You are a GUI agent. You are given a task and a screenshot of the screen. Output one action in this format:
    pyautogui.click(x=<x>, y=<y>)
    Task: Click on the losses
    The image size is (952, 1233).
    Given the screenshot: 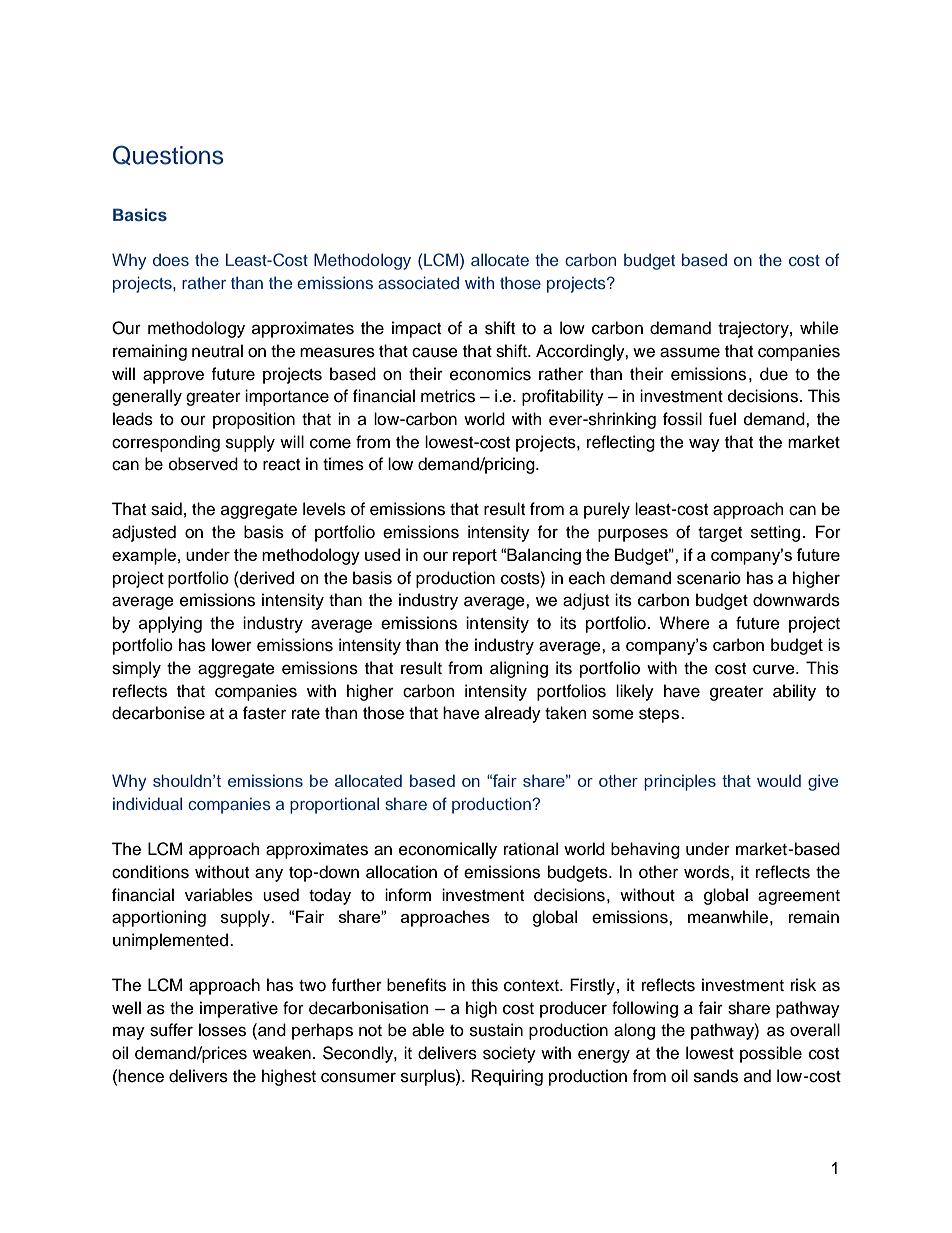 What is the action you would take?
    pyautogui.click(x=222, y=1030)
